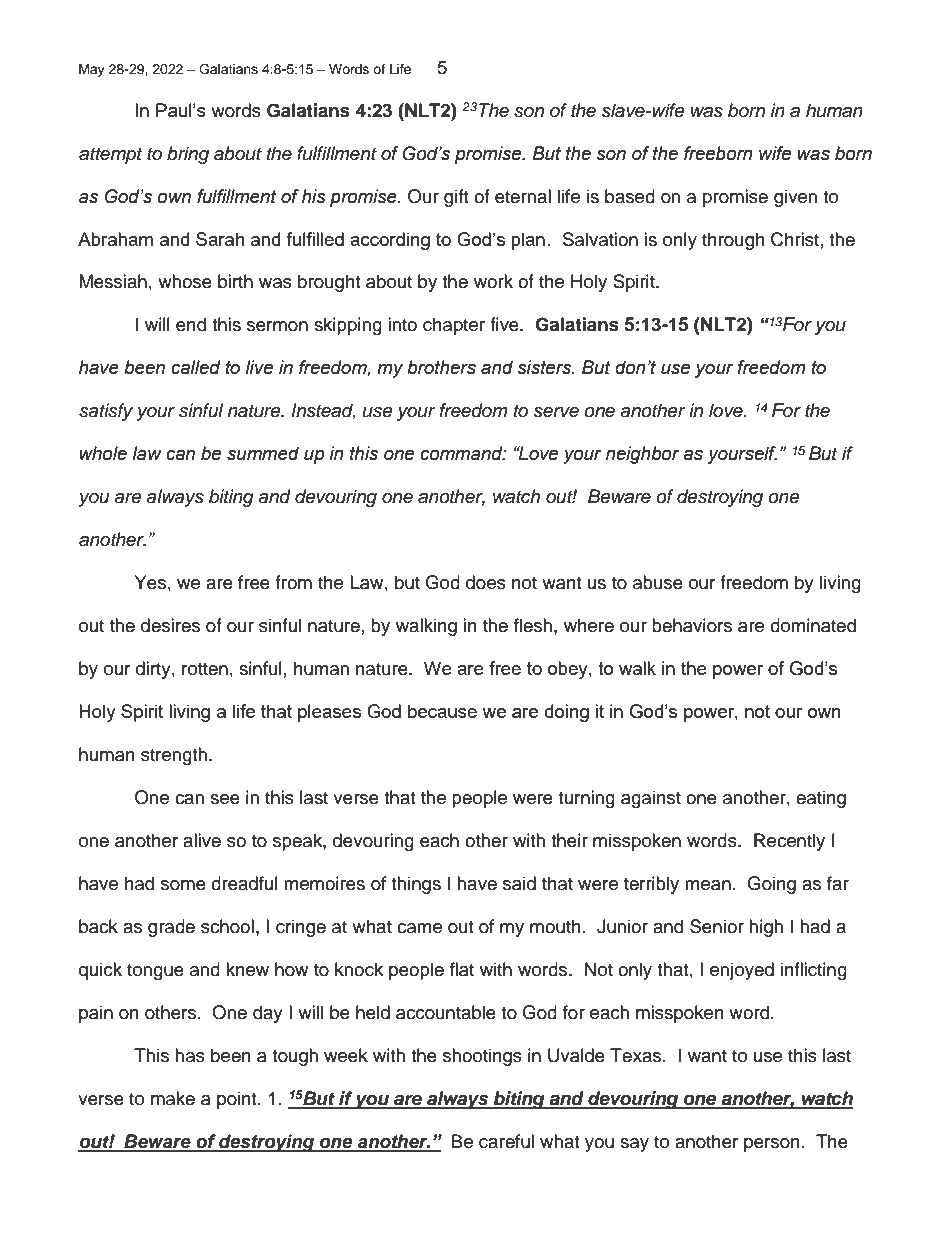 This image has height=1233, width=952. What do you see at coordinates (795, 198) in the image?
I see `given` at bounding box center [795, 198].
